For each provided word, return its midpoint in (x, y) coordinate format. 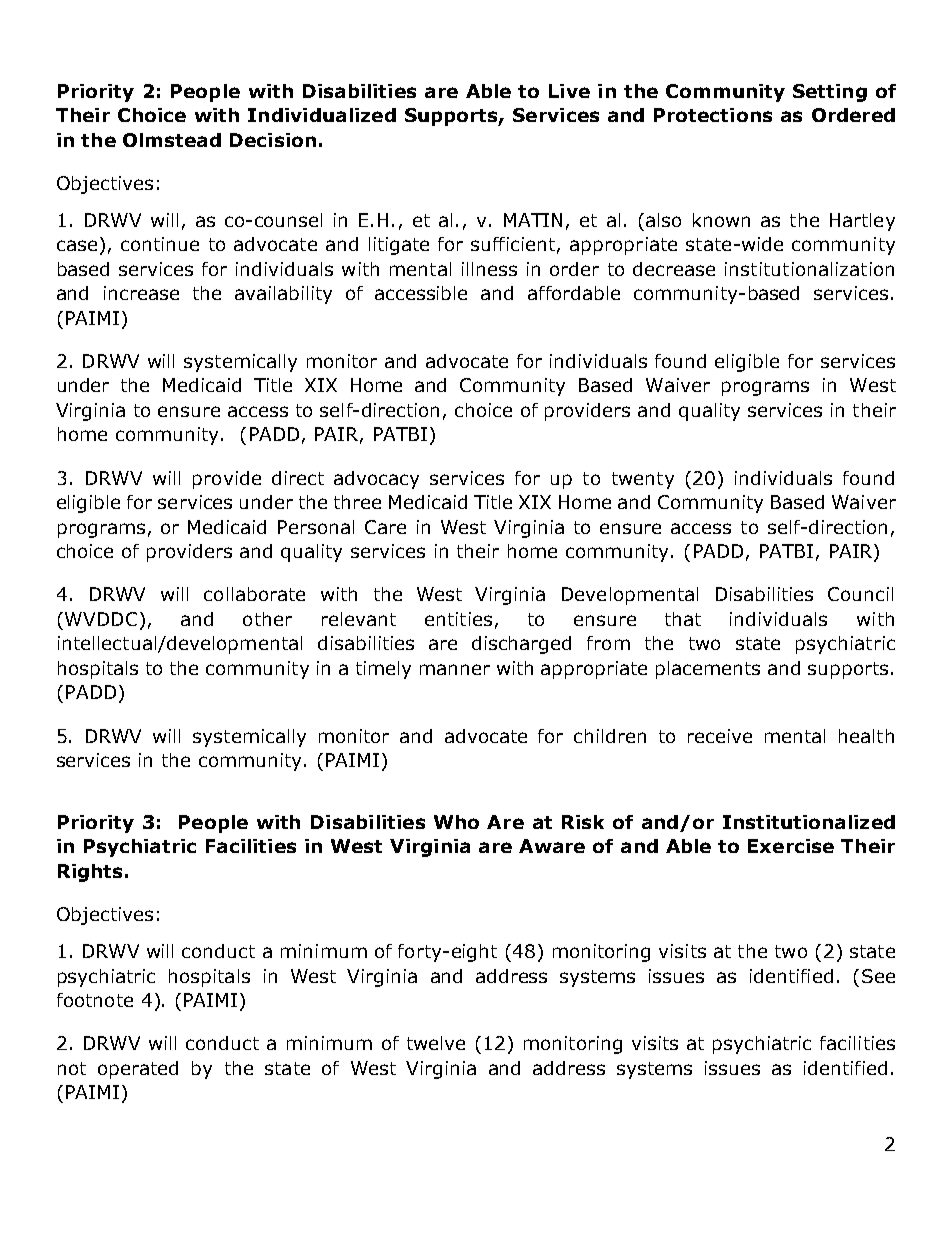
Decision (273, 140)
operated (138, 1070)
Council (860, 594)
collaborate (254, 594)
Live (569, 91)
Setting (830, 93)
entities (458, 619)
